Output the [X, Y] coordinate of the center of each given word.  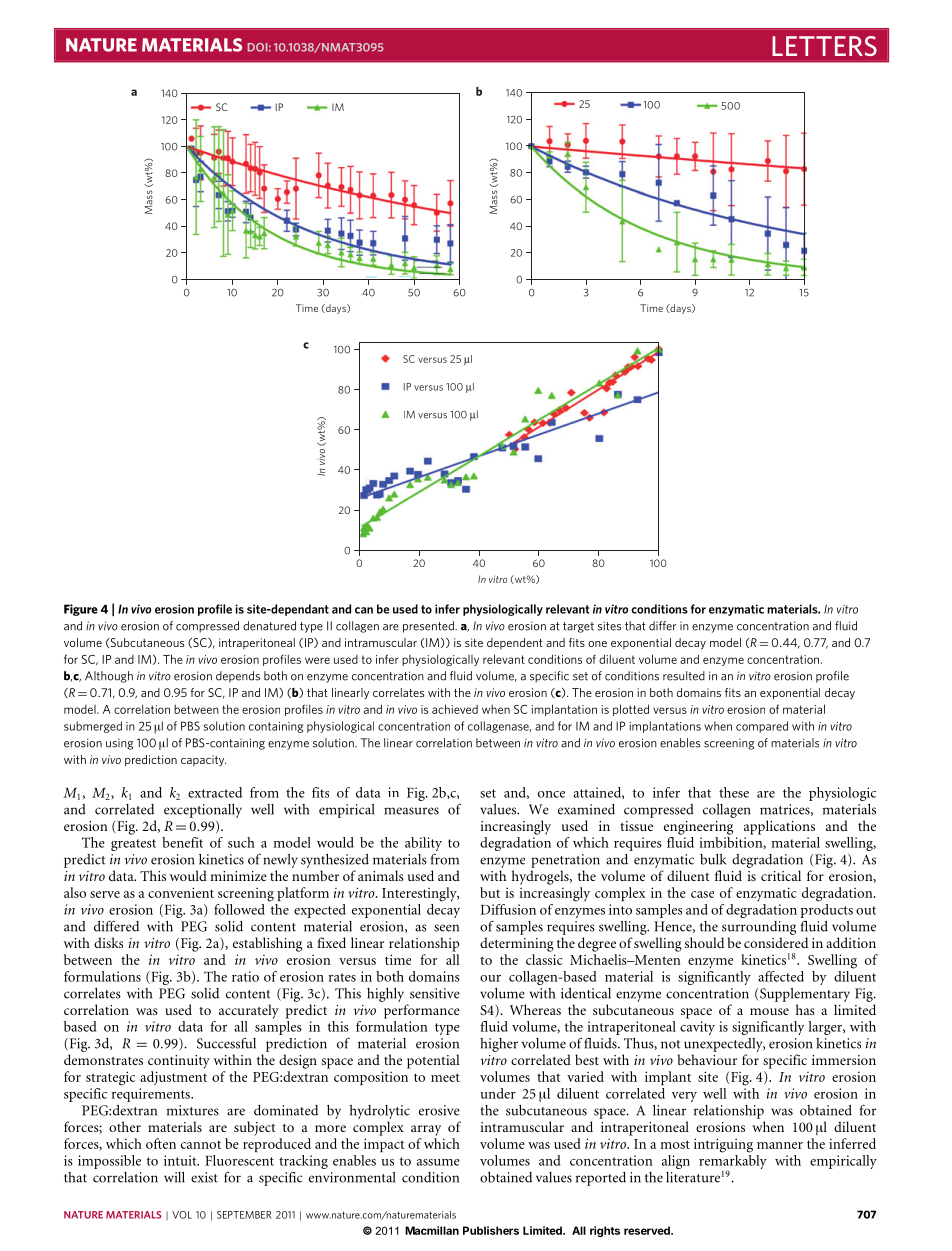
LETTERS [824, 46]
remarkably [733, 1161]
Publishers [491, 1230]
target [578, 627]
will [174, 1177]
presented [429, 627]
